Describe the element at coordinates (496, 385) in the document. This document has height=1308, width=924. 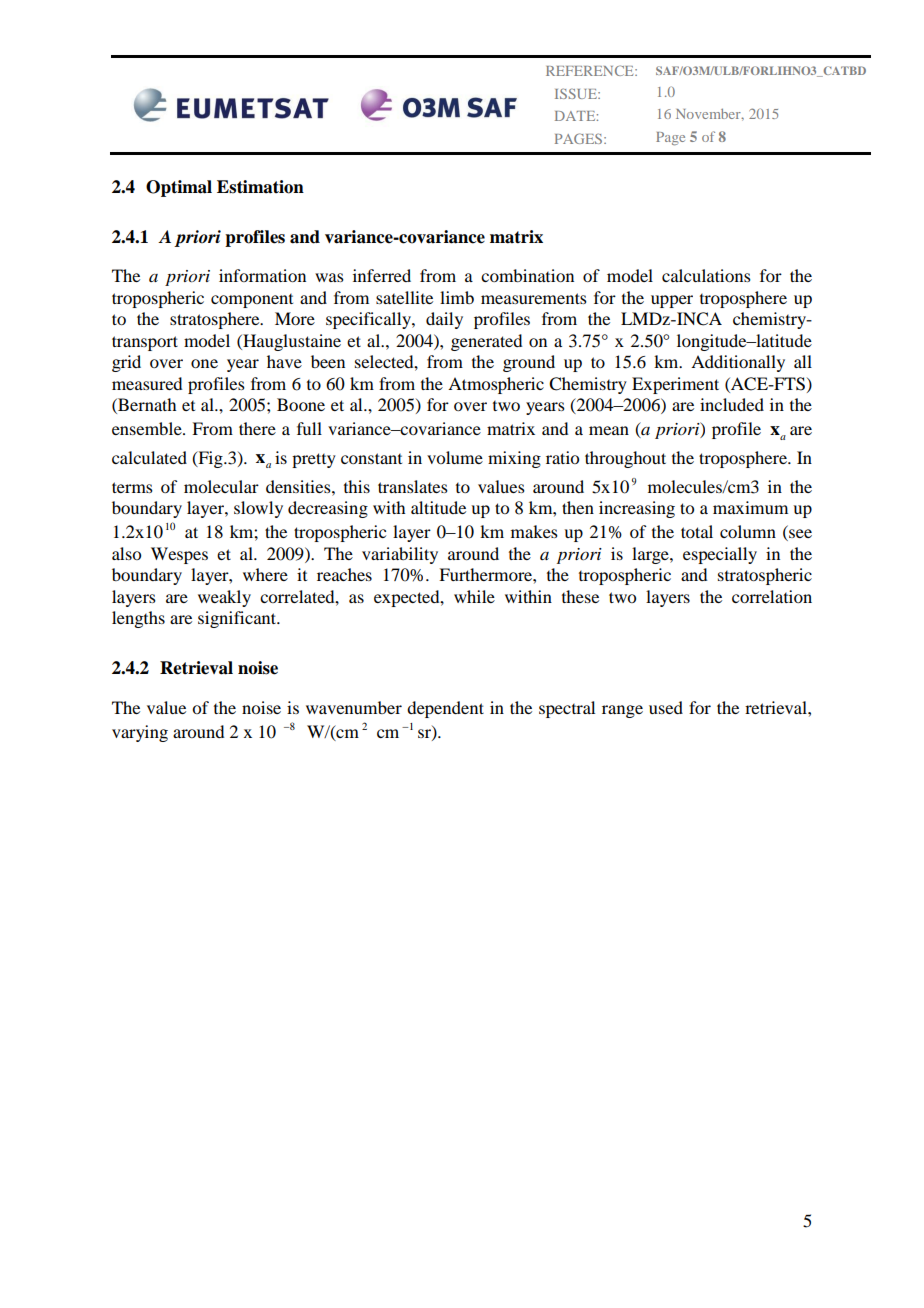
I see `Atmospheric` at that location.
